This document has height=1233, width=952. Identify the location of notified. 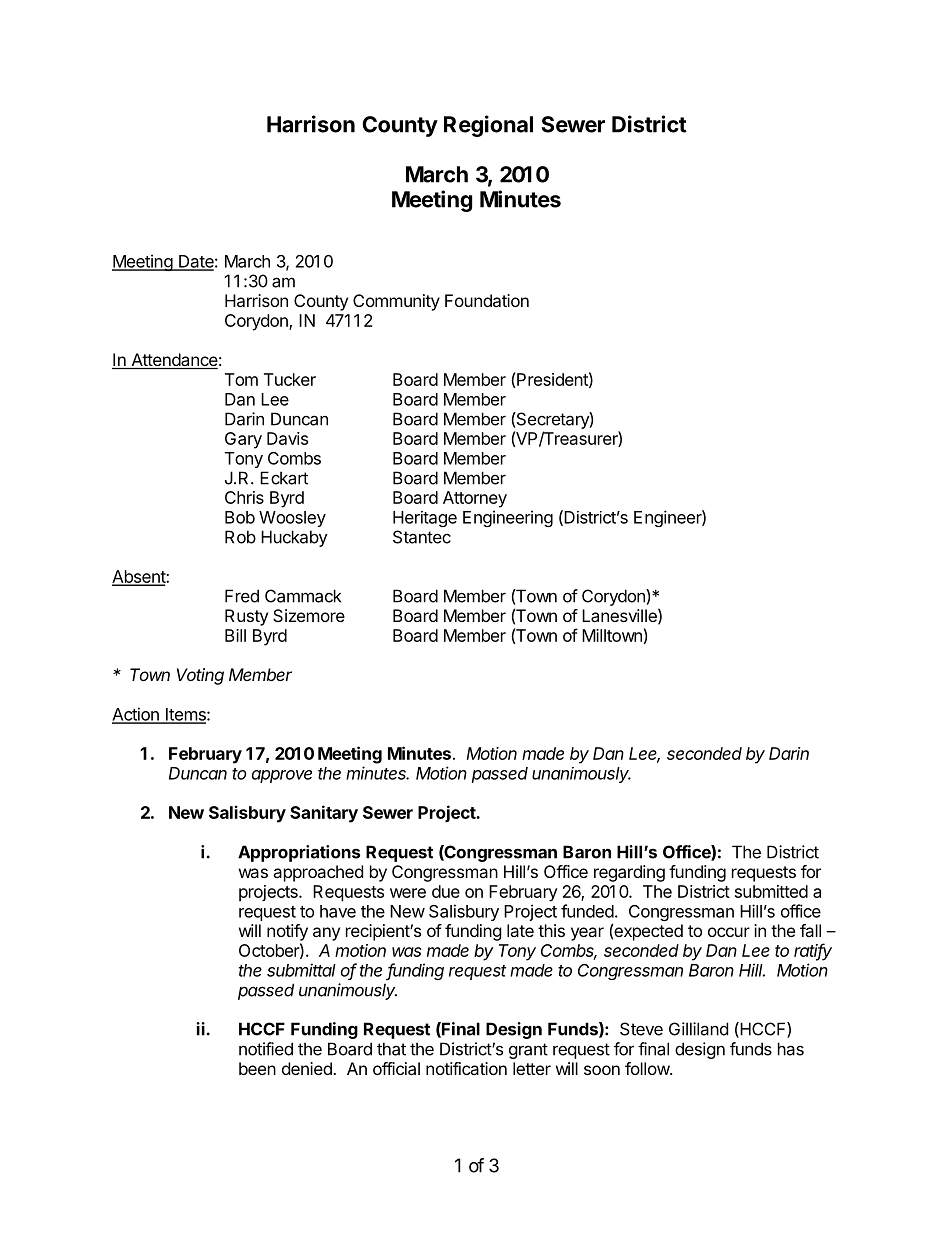
(266, 1049).
